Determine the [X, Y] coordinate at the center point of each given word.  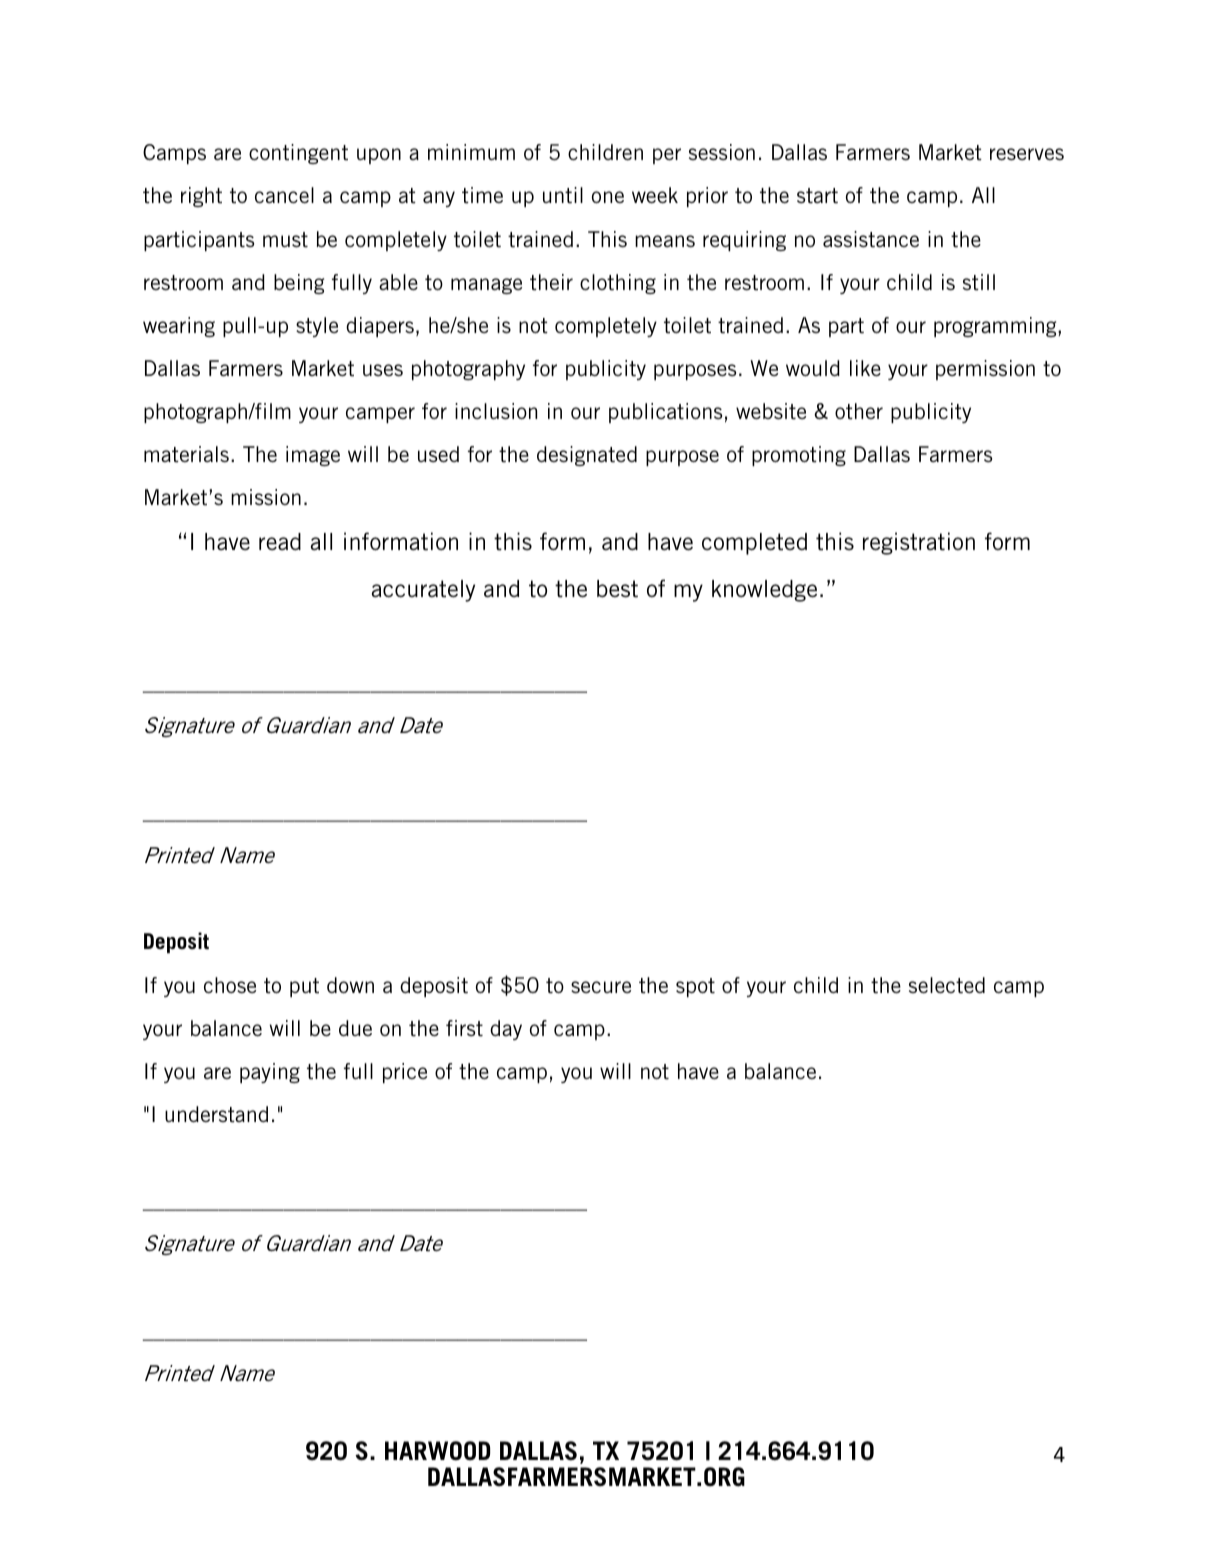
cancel [284, 195]
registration [919, 543]
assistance [871, 239]
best [617, 589]
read [280, 541]
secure [601, 987]
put [304, 987]
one [608, 197]
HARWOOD [437, 1451]
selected [947, 985]
